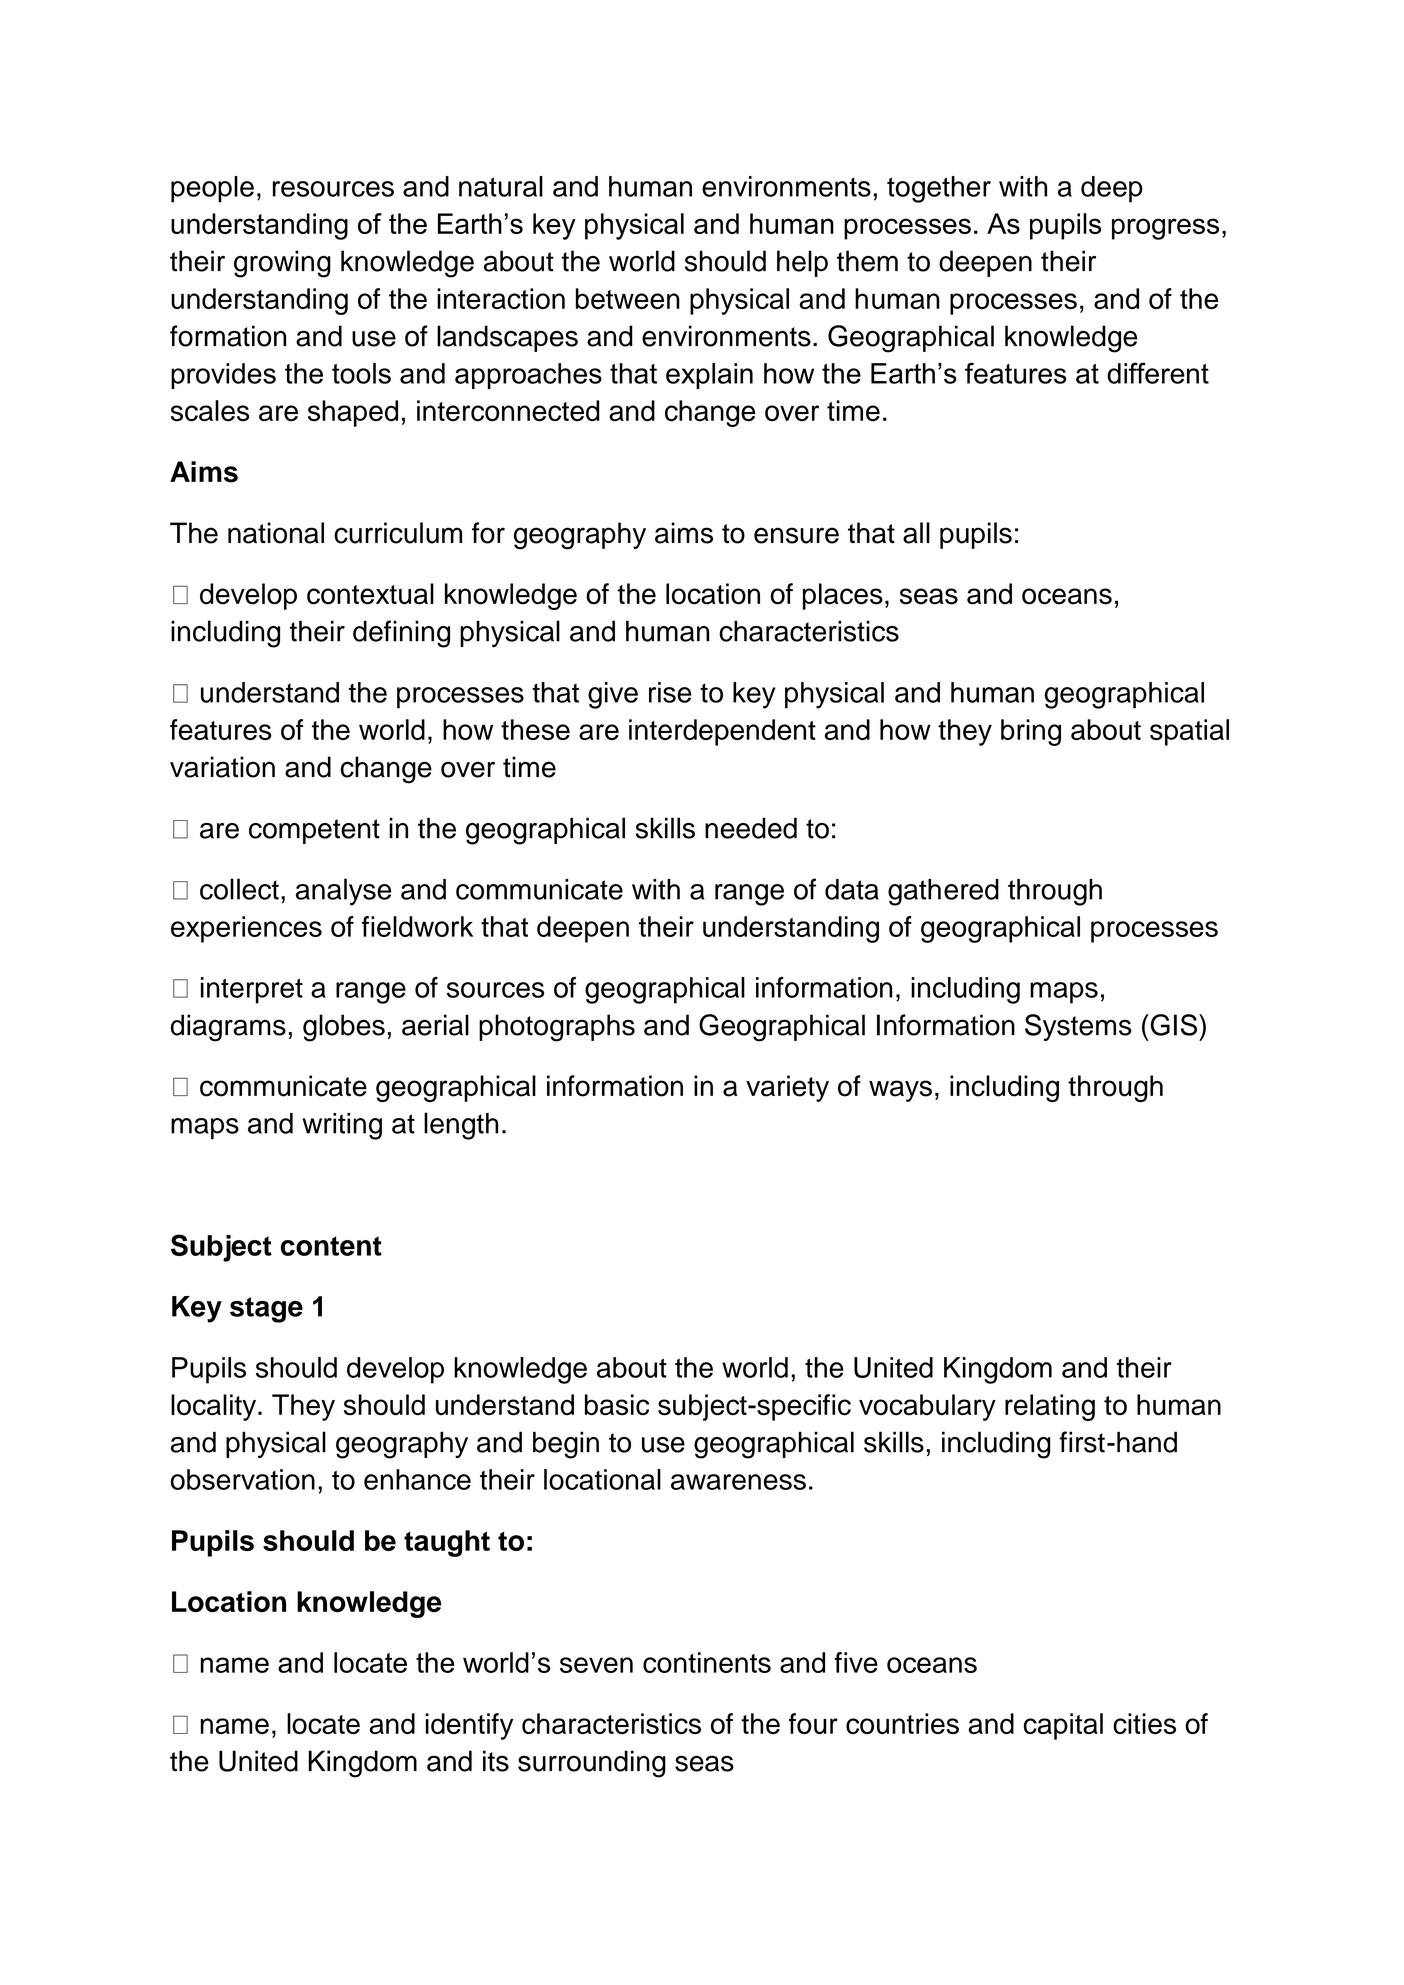 Image resolution: width=1404 pixels, height=1985 pixels. Describe the element at coordinates (787, 1088) in the page. I see `variety` at that location.
